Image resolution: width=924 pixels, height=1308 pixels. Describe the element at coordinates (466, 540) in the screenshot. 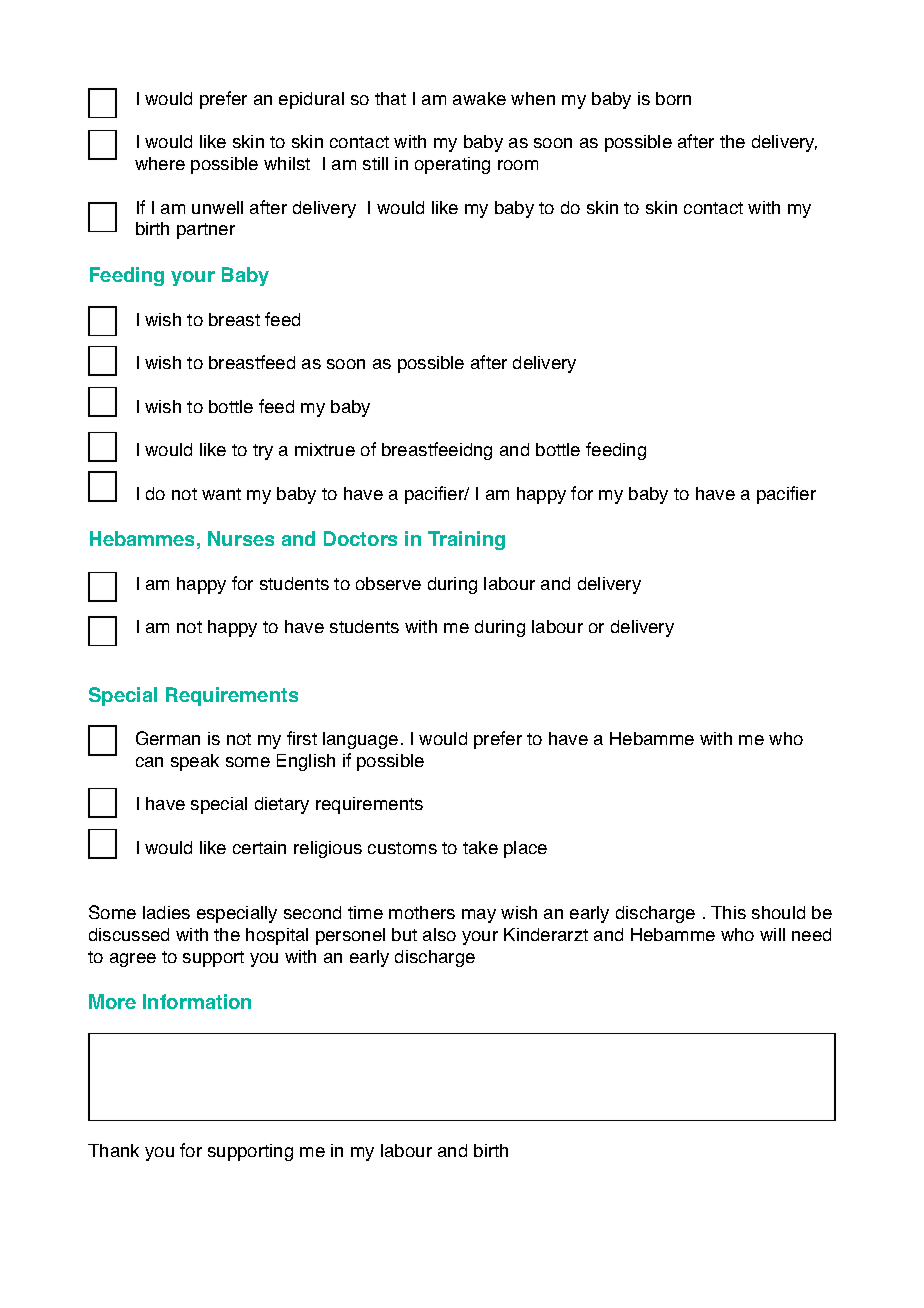

I see `Training` at that location.
